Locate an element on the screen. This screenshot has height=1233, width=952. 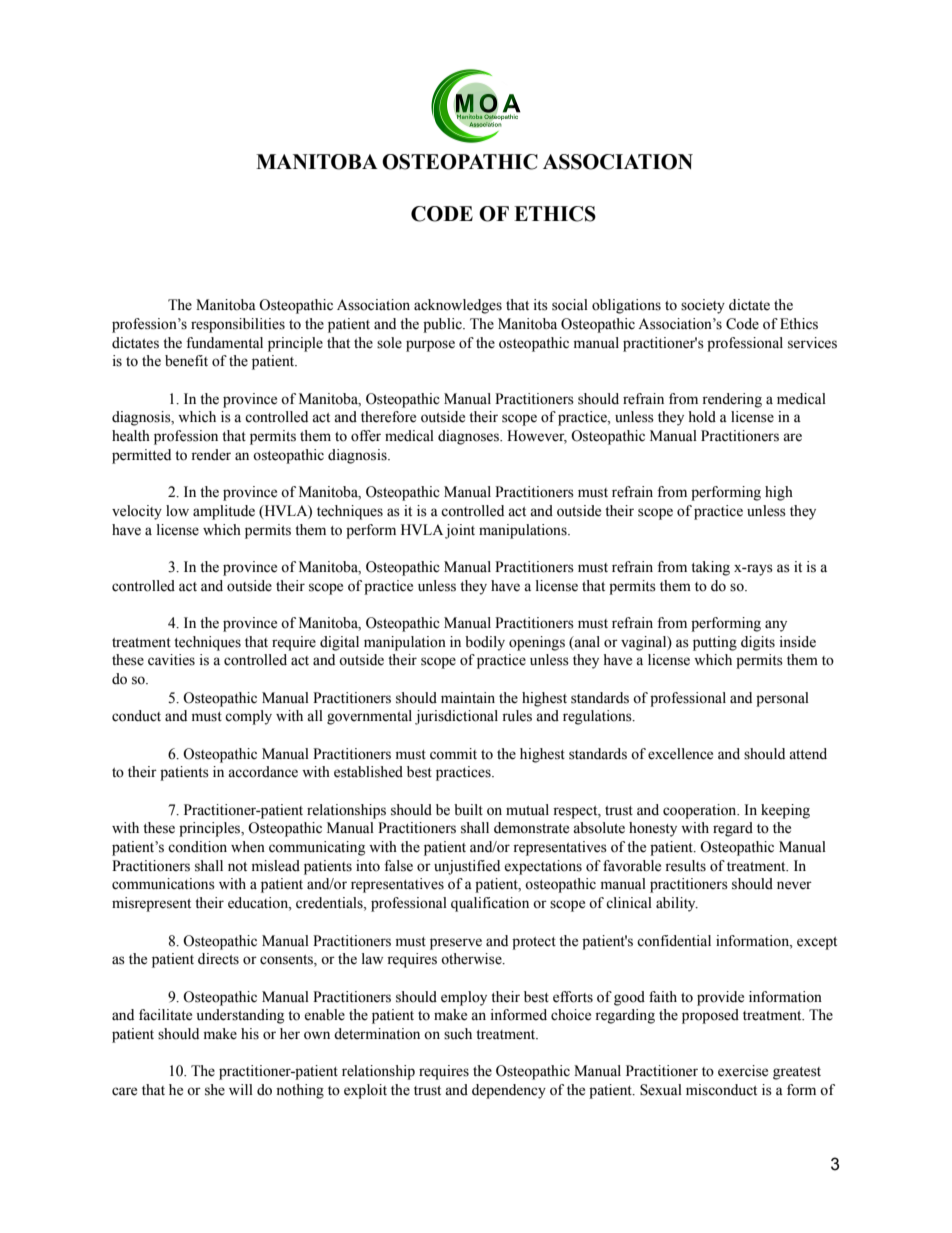
public is located at coordinates (443, 325).
